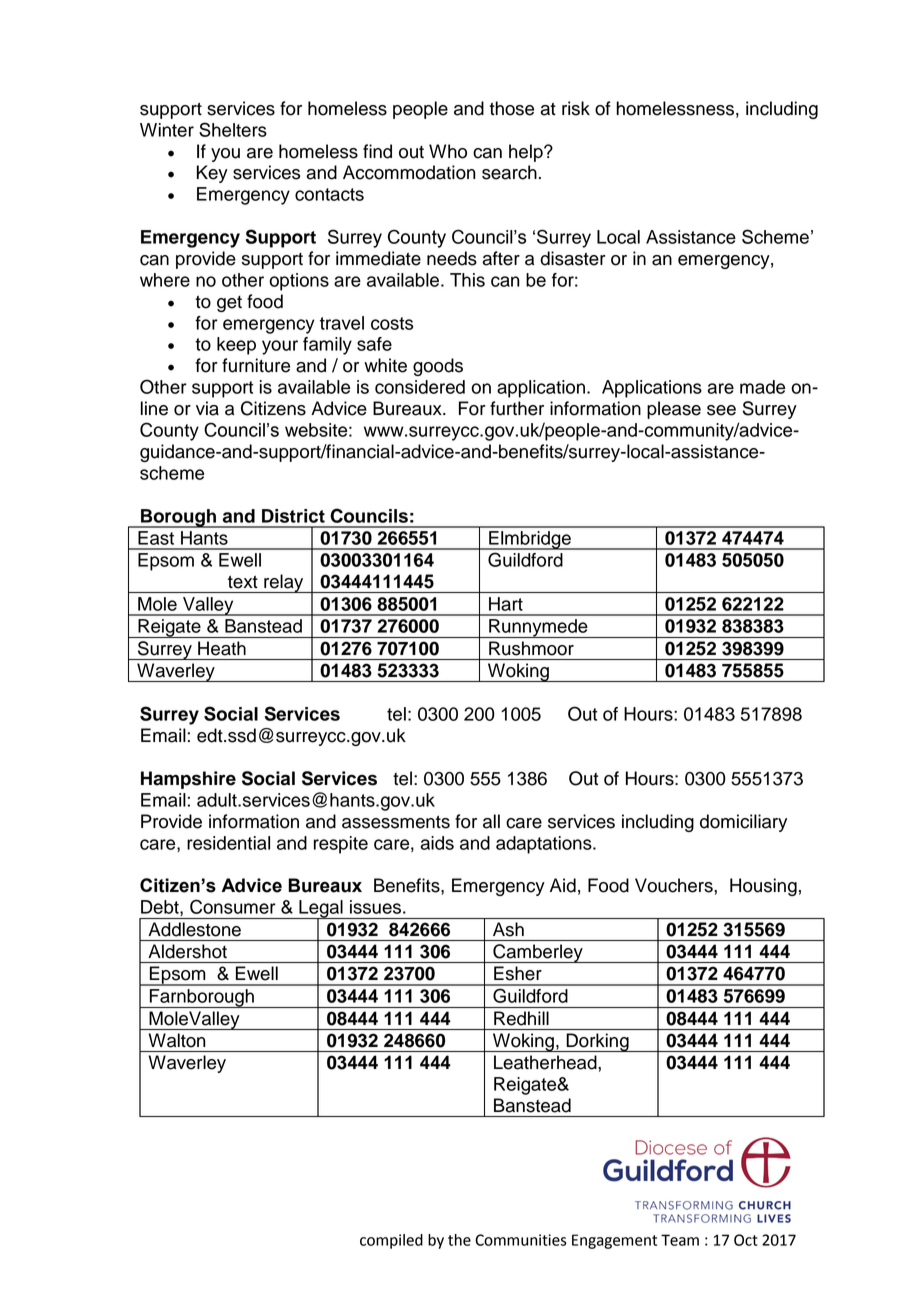 The width and height of the screenshot is (924, 1308). What do you see at coordinates (538, 628) in the screenshot?
I see `Runnymede` at bounding box center [538, 628].
